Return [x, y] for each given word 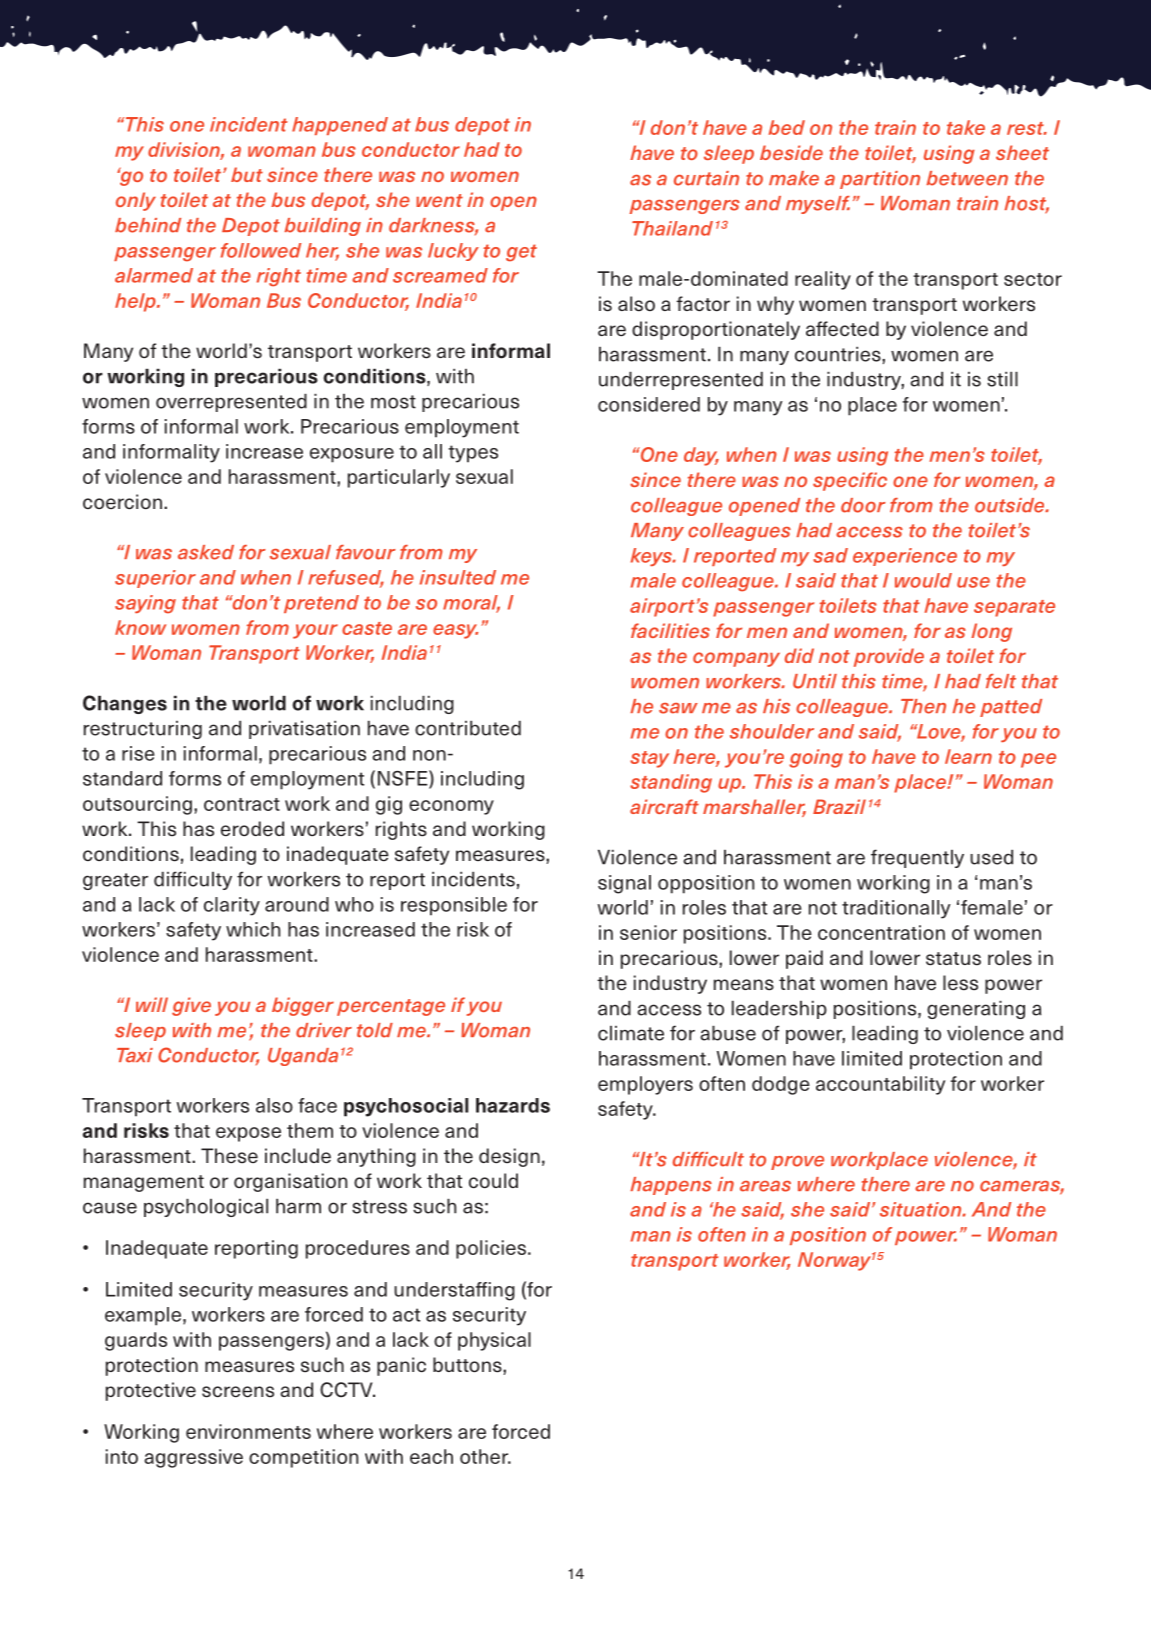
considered [649, 404]
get [521, 253]
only [136, 201]
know [140, 627]
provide [889, 657]
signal [624, 884]
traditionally [896, 909]
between [967, 178]
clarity [232, 906]
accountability [880, 1085]
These [229, 1156]
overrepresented [231, 403]
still [1002, 379]
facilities [670, 630]
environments [248, 1431]
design [509, 1157]
